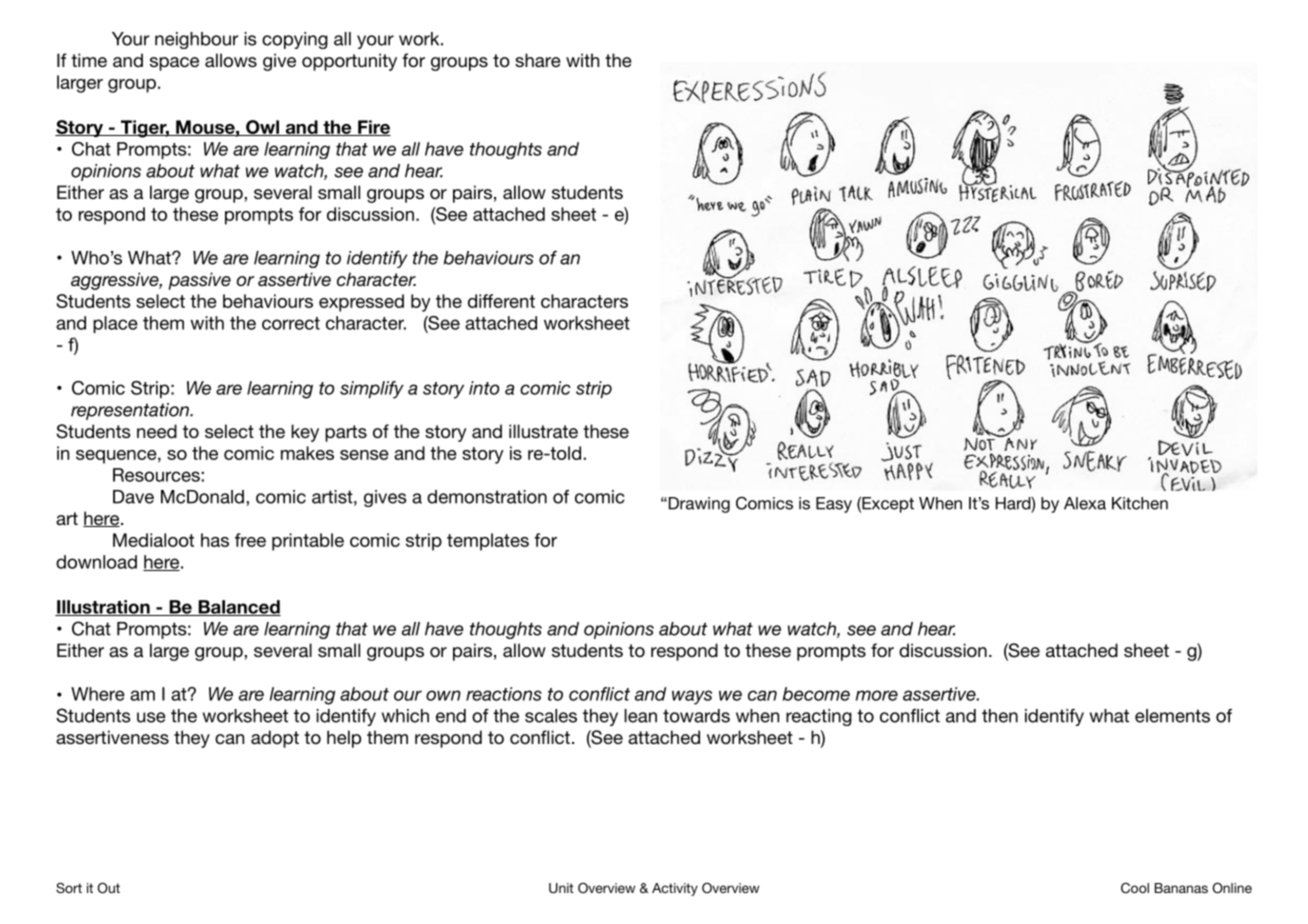  Describe the element at coordinates (1085, 503) in the page. I see `Alexa` at that location.
